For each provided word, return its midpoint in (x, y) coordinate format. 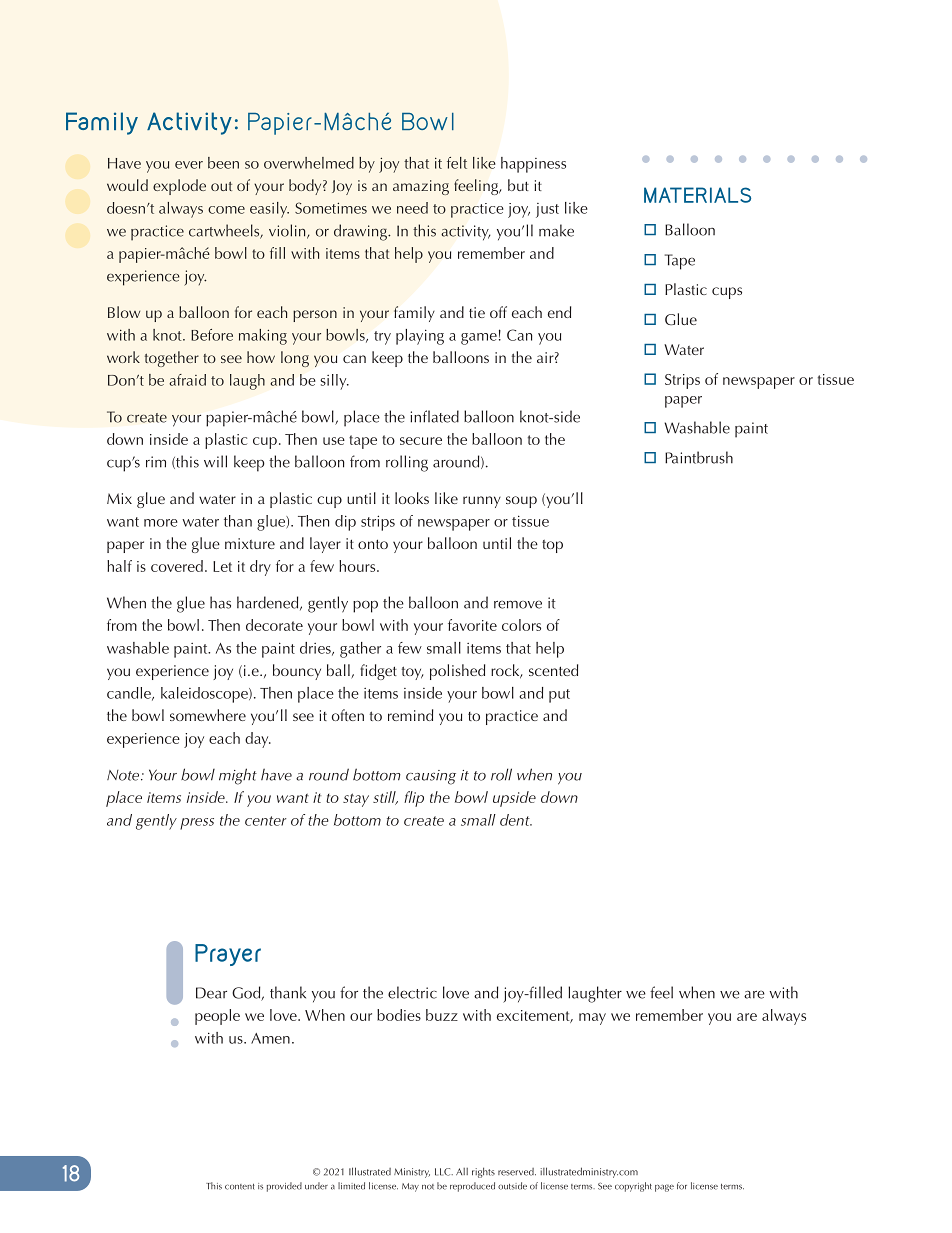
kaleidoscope (205, 695)
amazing (421, 187)
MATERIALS (697, 195)
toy (413, 673)
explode (179, 187)
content (240, 1187)
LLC (444, 1172)
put (559, 696)
